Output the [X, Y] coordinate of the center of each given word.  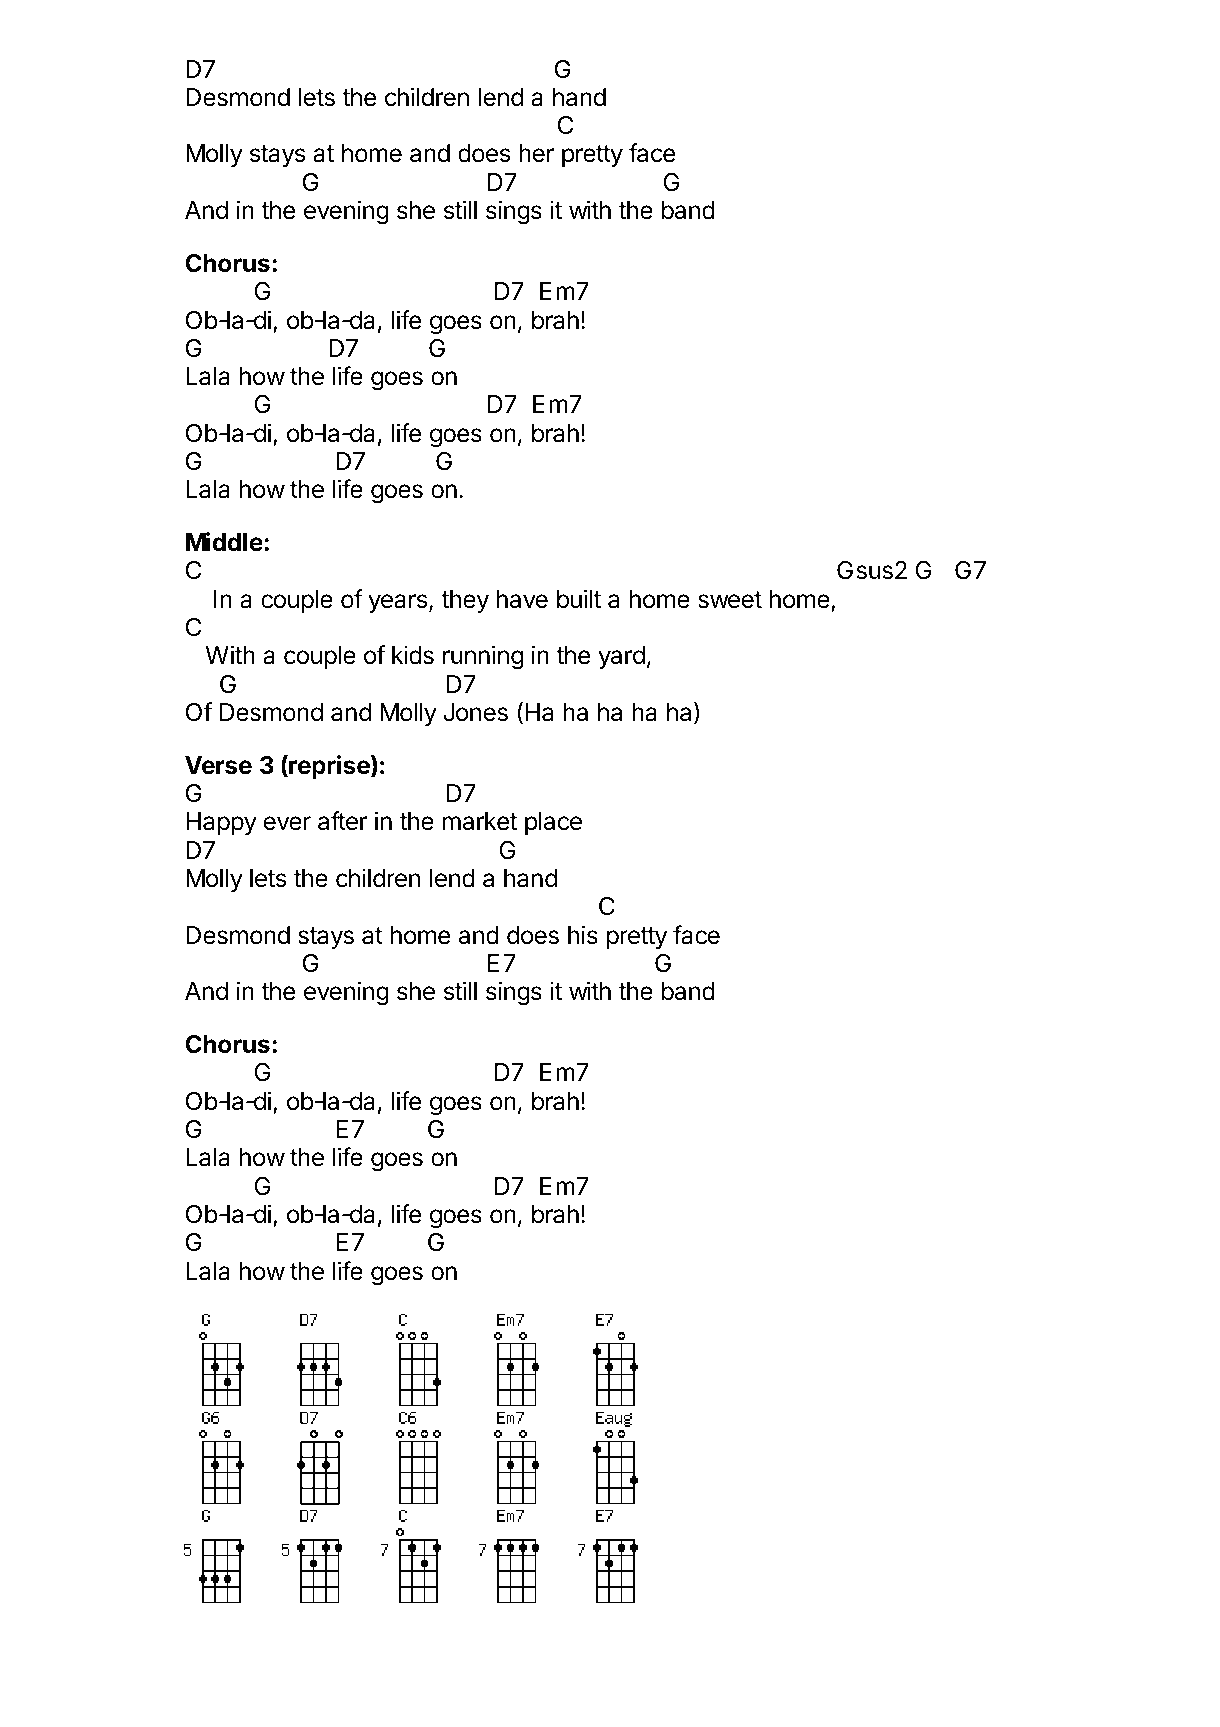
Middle [224, 542]
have [522, 599]
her [536, 153]
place [553, 823]
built [579, 599]
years [397, 603]
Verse [218, 765]
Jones [475, 712]
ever [287, 823]
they [465, 601]
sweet [730, 600]
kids [413, 655]
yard [621, 657]
